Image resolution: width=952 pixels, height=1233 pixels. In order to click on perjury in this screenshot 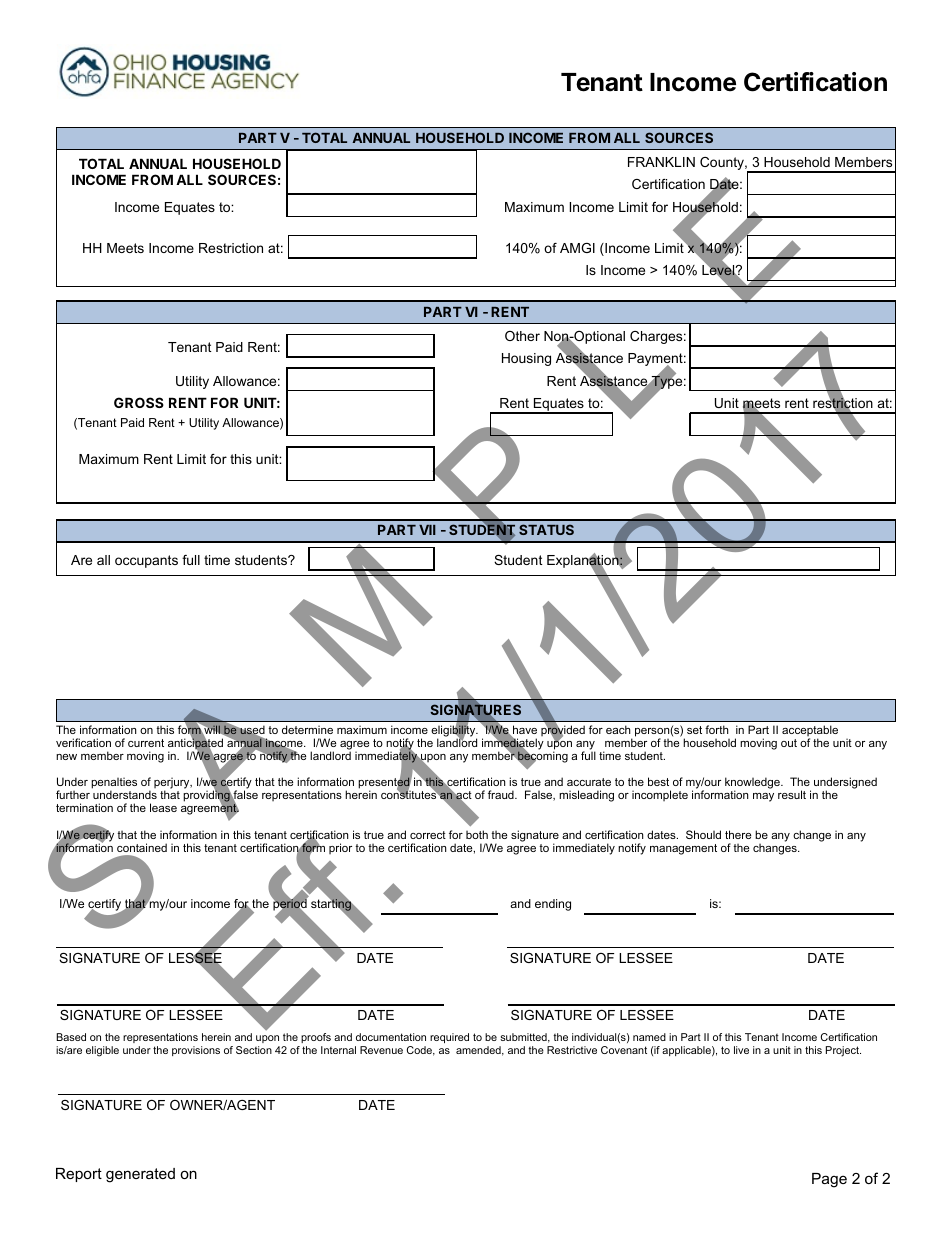, I will do `click(173, 784)`.
